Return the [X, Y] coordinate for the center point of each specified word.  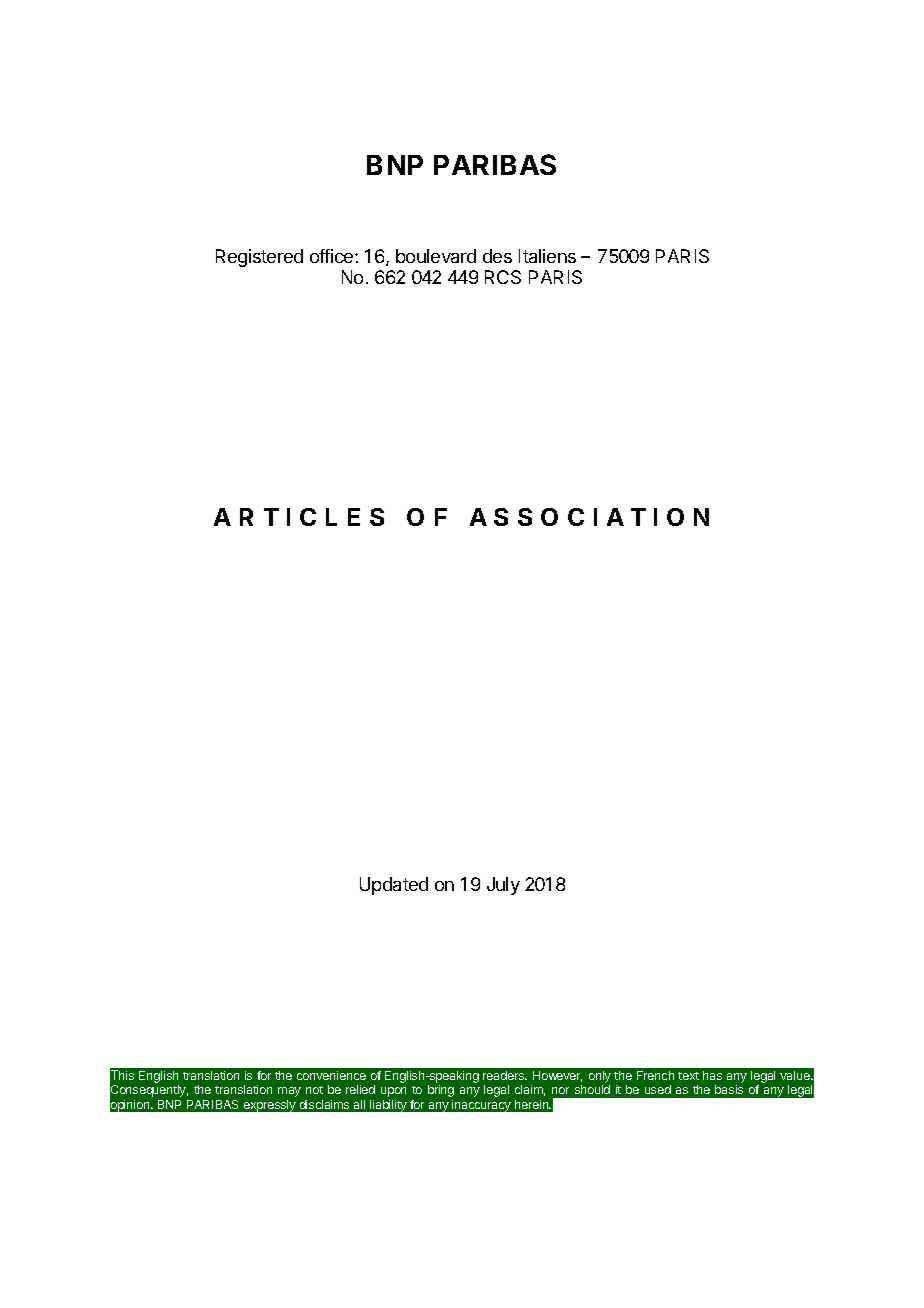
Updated [394, 886]
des [497, 256]
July [503, 886]
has [712, 1075]
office [333, 256]
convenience [331, 1075]
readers [505, 1075]
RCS [503, 277]
